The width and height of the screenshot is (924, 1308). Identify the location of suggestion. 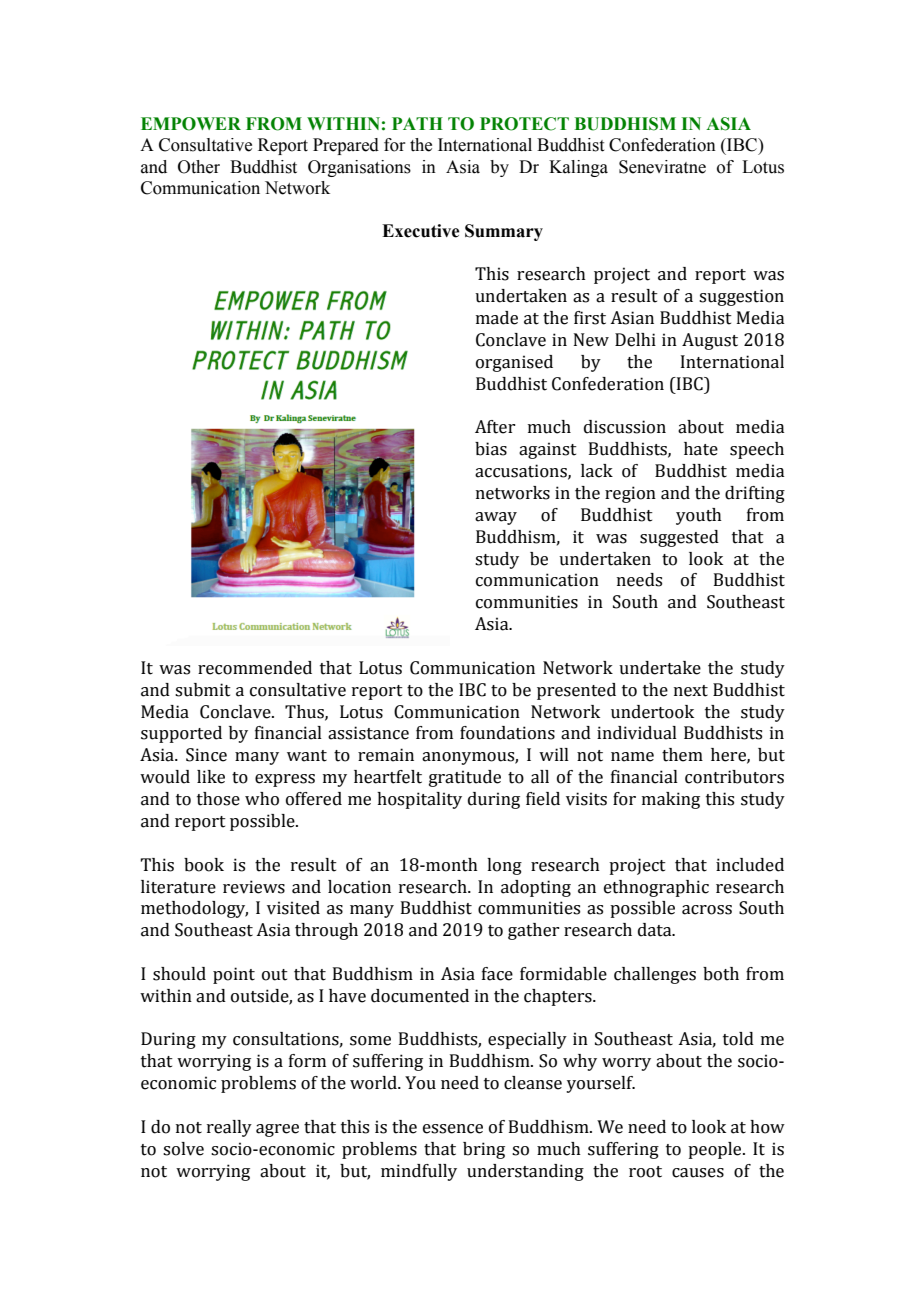
(741, 297).
